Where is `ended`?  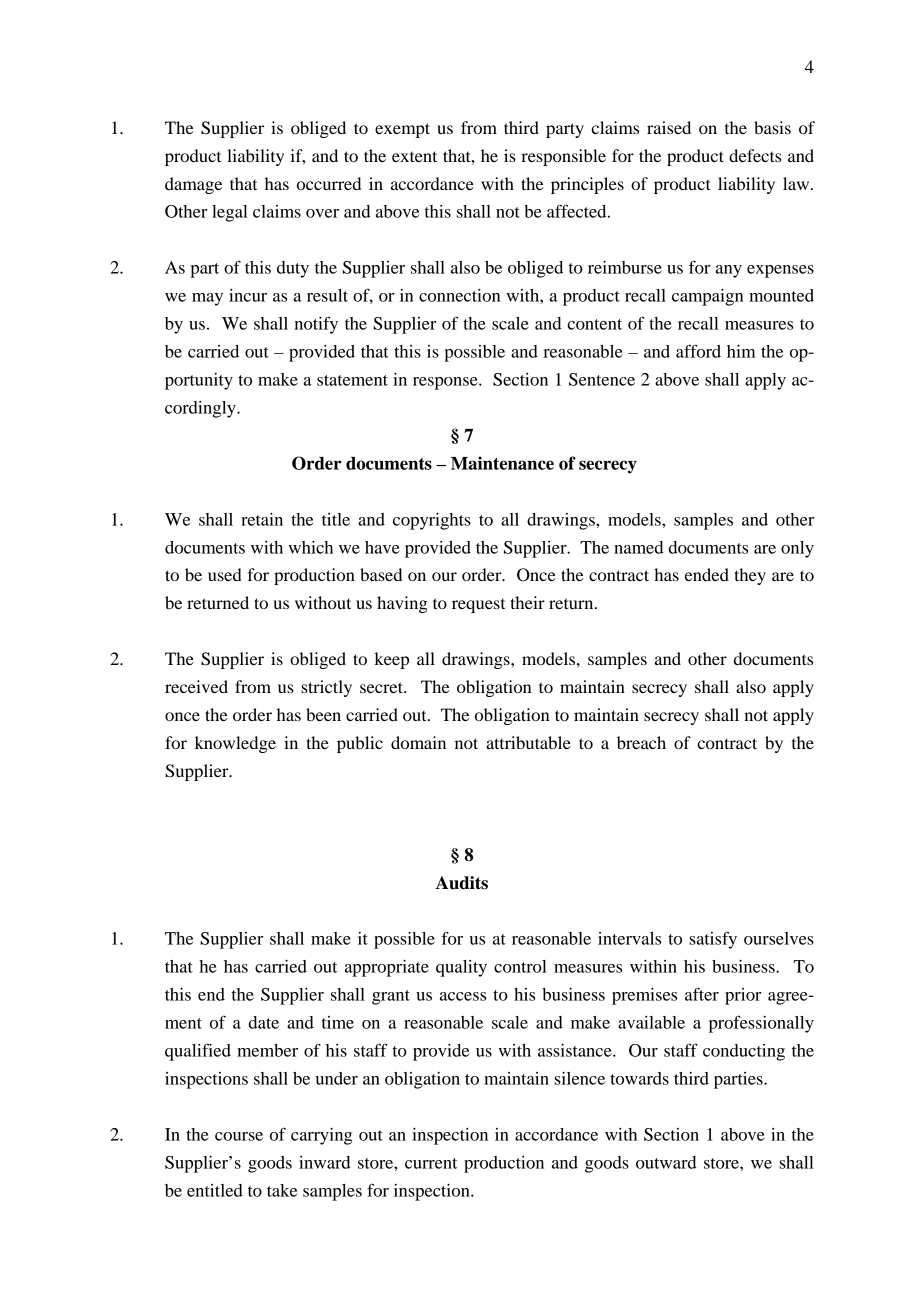
ended is located at coordinates (707, 574).
